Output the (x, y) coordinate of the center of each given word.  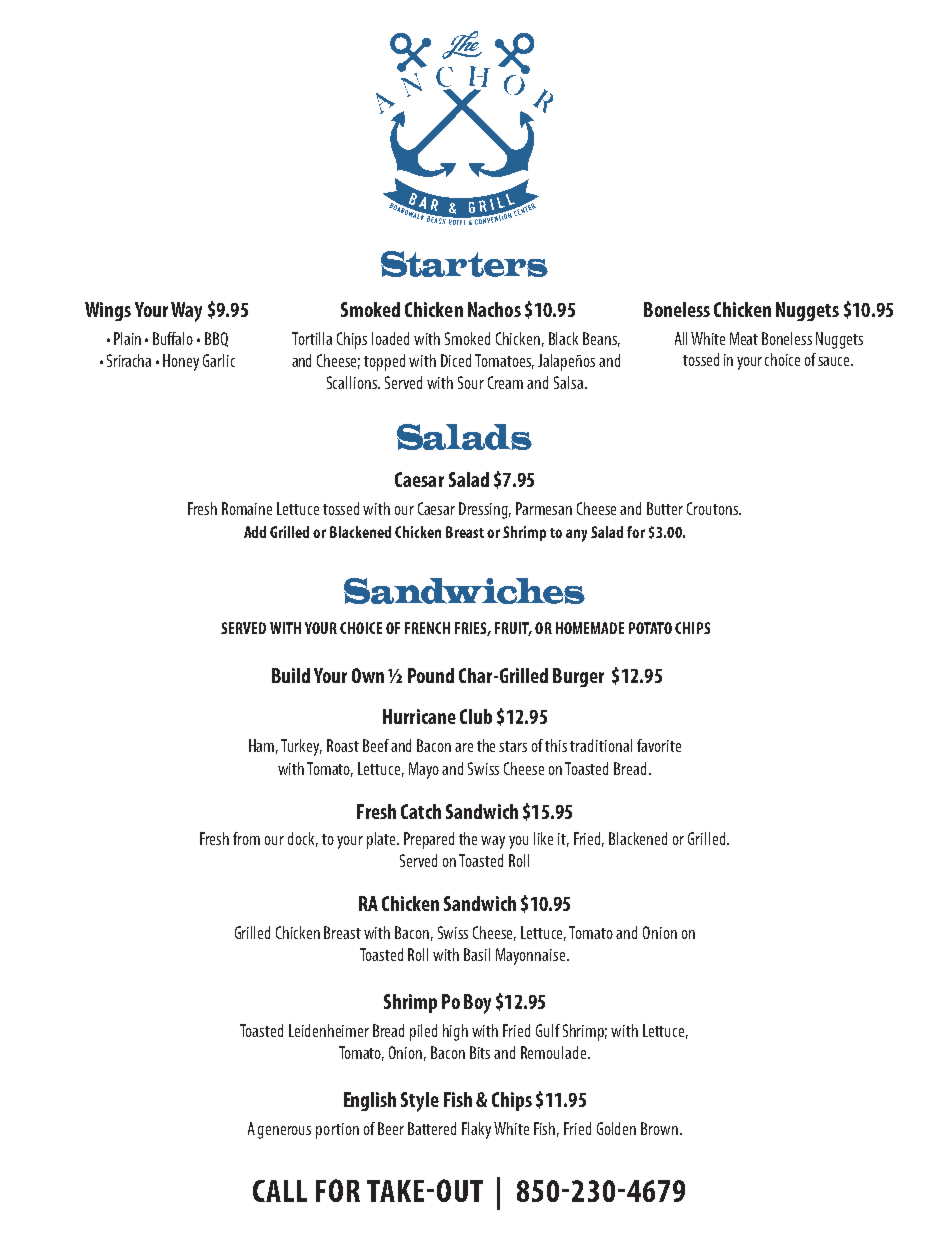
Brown (659, 1128)
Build (291, 675)
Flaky (476, 1130)
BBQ (216, 339)
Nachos (494, 309)
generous (284, 1132)
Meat (744, 338)
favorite (659, 745)
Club (476, 716)
